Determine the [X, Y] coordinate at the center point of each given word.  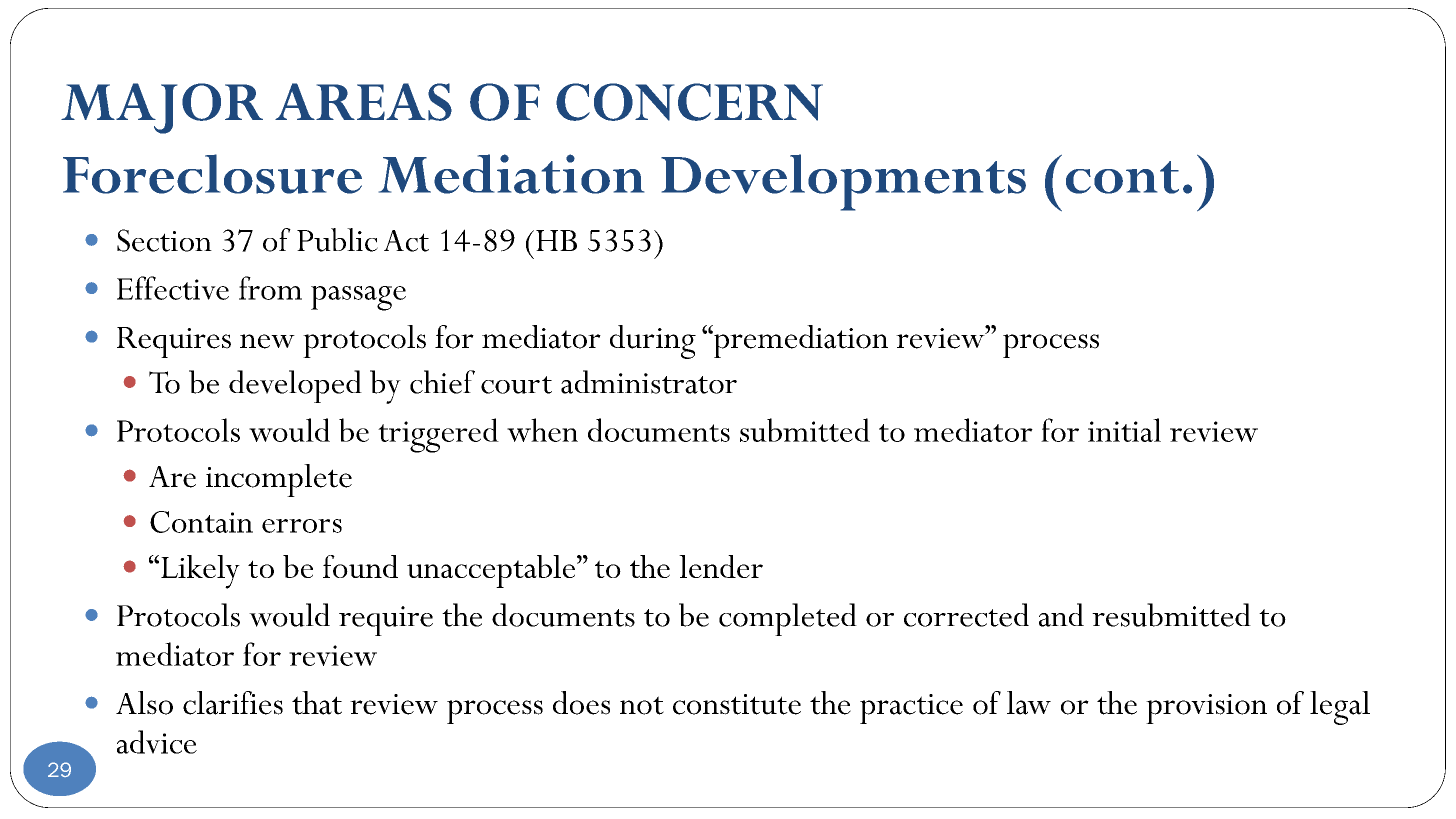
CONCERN [689, 102]
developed [295, 386]
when [542, 430]
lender [721, 566]
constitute [737, 704]
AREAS [363, 102]
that [317, 703]
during [653, 342]
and [1061, 615]
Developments [843, 182]
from [270, 288]
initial [1124, 430]
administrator [649, 382]
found [360, 566]
